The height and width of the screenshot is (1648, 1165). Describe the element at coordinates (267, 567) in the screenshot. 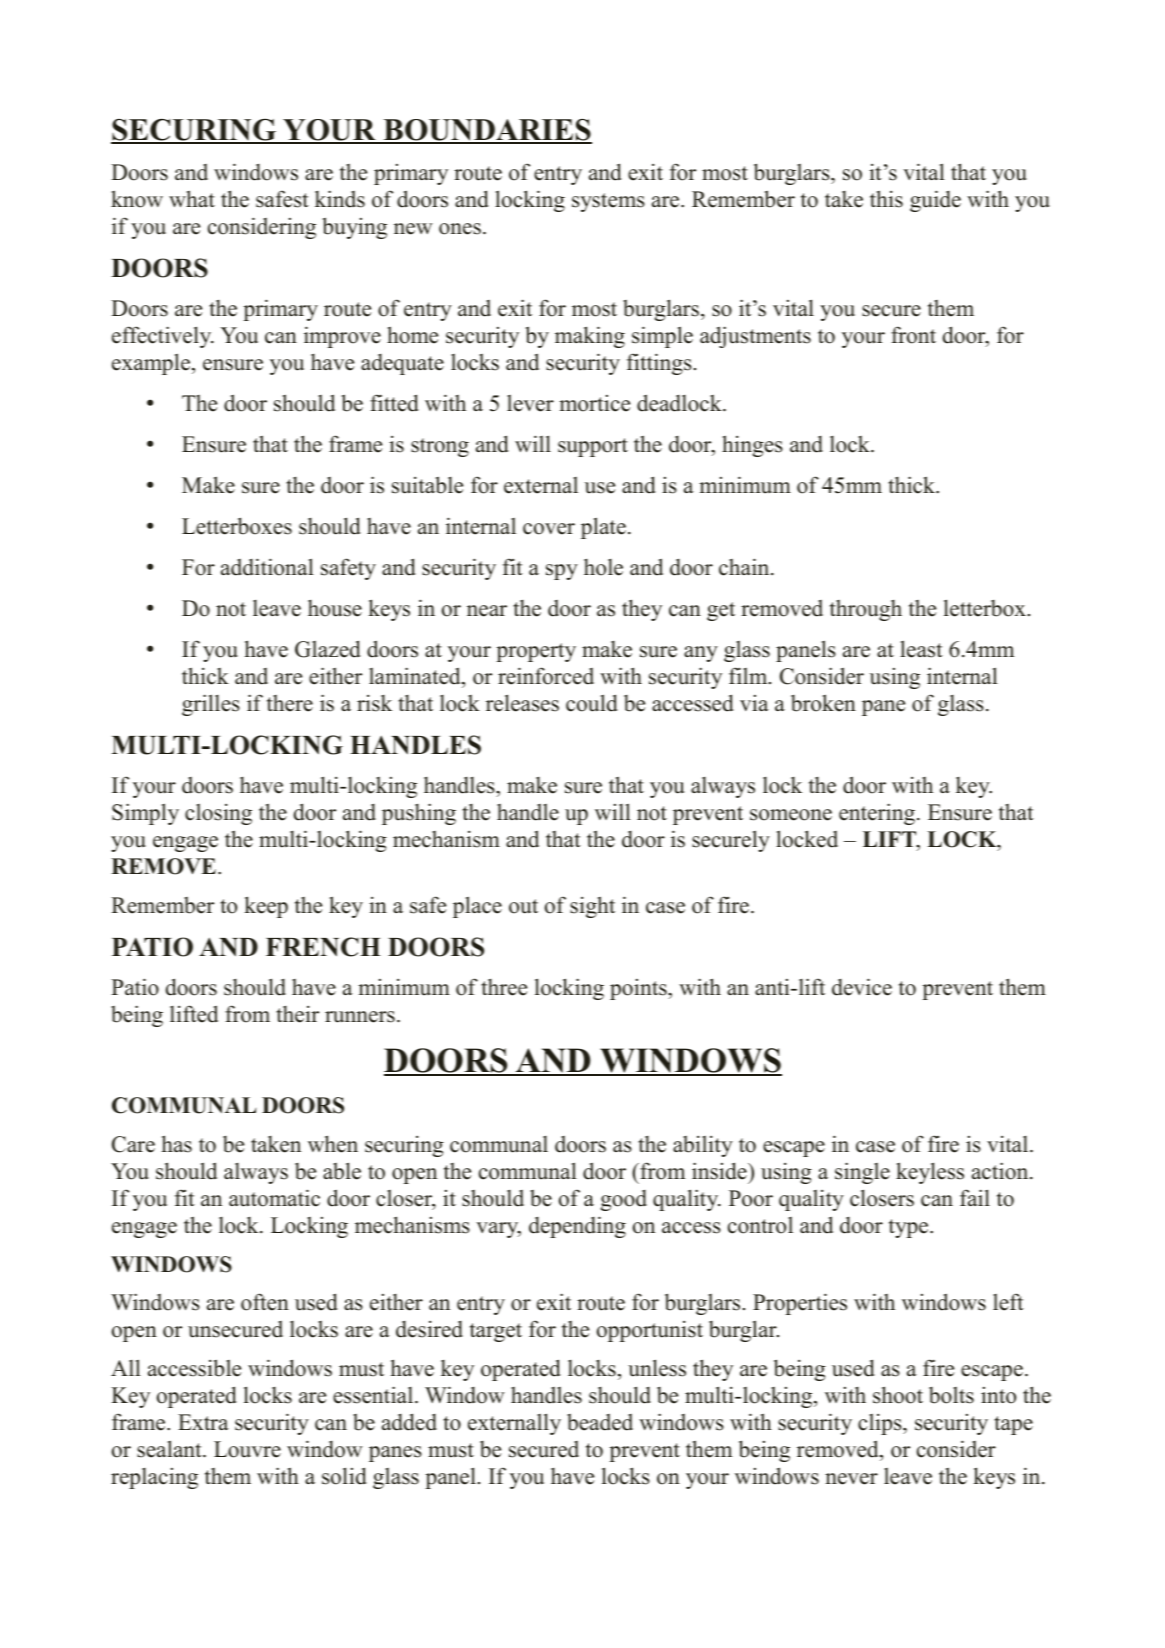

I see `additional` at that location.
